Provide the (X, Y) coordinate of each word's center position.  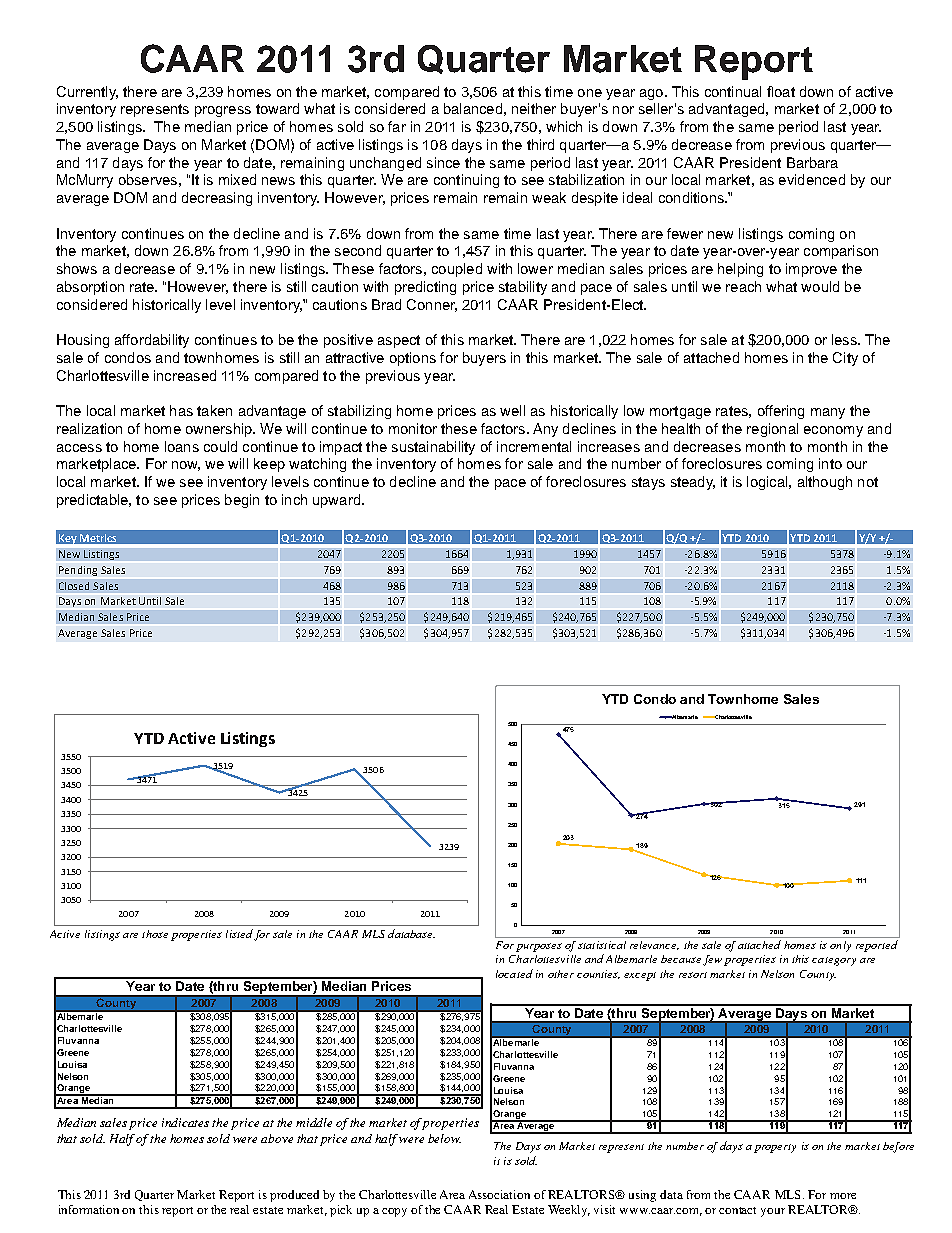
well (512, 410)
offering (781, 412)
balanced (473, 108)
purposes (539, 947)
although (825, 483)
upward (336, 501)
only (840, 946)
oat (785, 92)
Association (499, 1194)
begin (242, 501)
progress (223, 111)
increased (185, 375)
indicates (185, 1122)
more (843, 1196)
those (155, 934)
